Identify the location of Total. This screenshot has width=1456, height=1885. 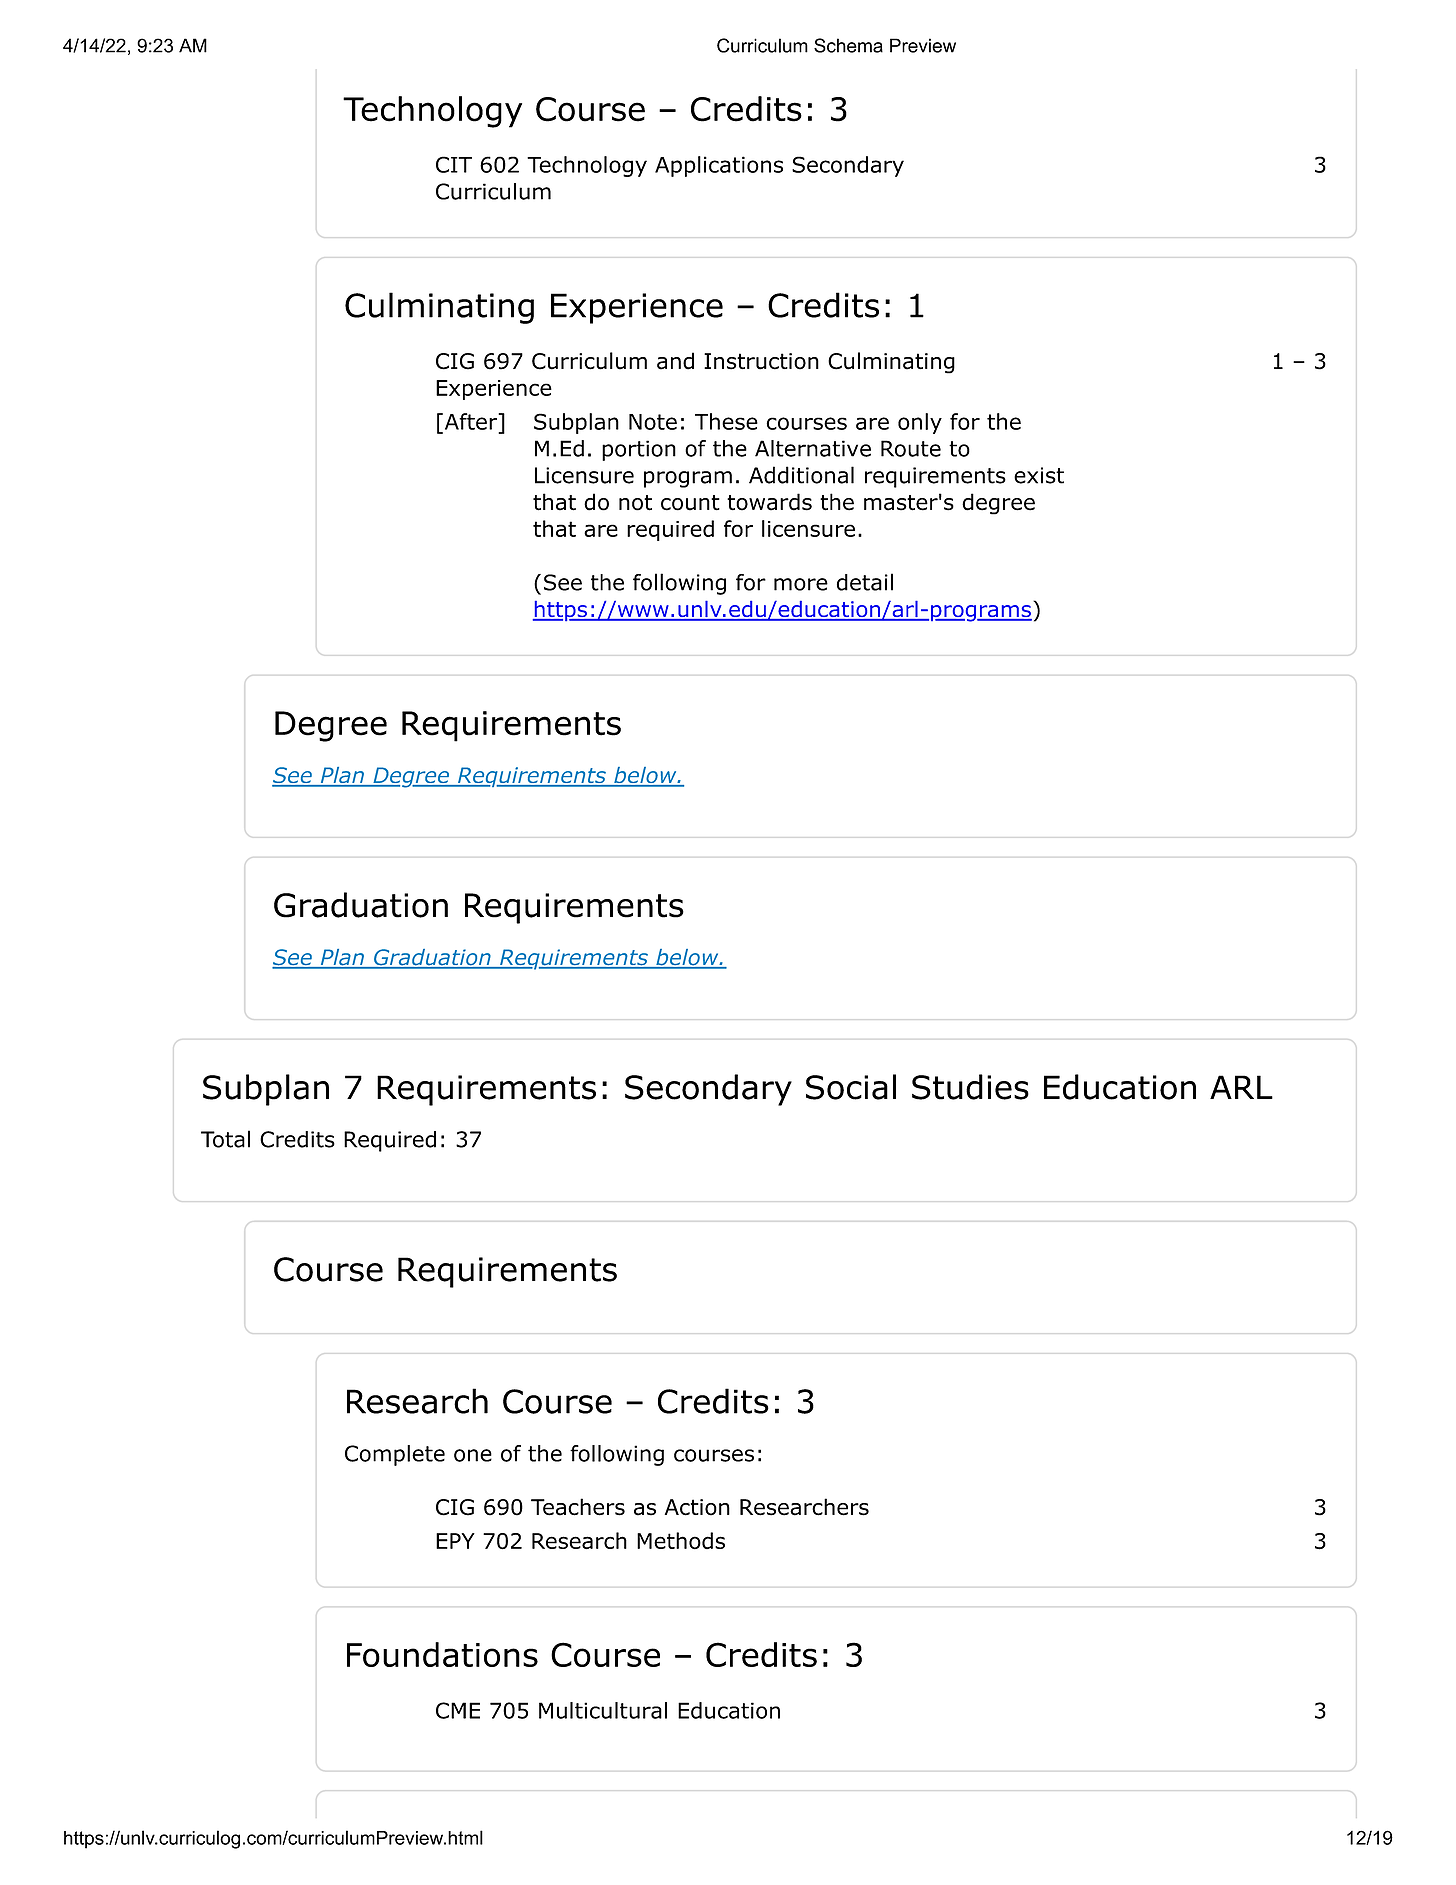
(225, 1139).
